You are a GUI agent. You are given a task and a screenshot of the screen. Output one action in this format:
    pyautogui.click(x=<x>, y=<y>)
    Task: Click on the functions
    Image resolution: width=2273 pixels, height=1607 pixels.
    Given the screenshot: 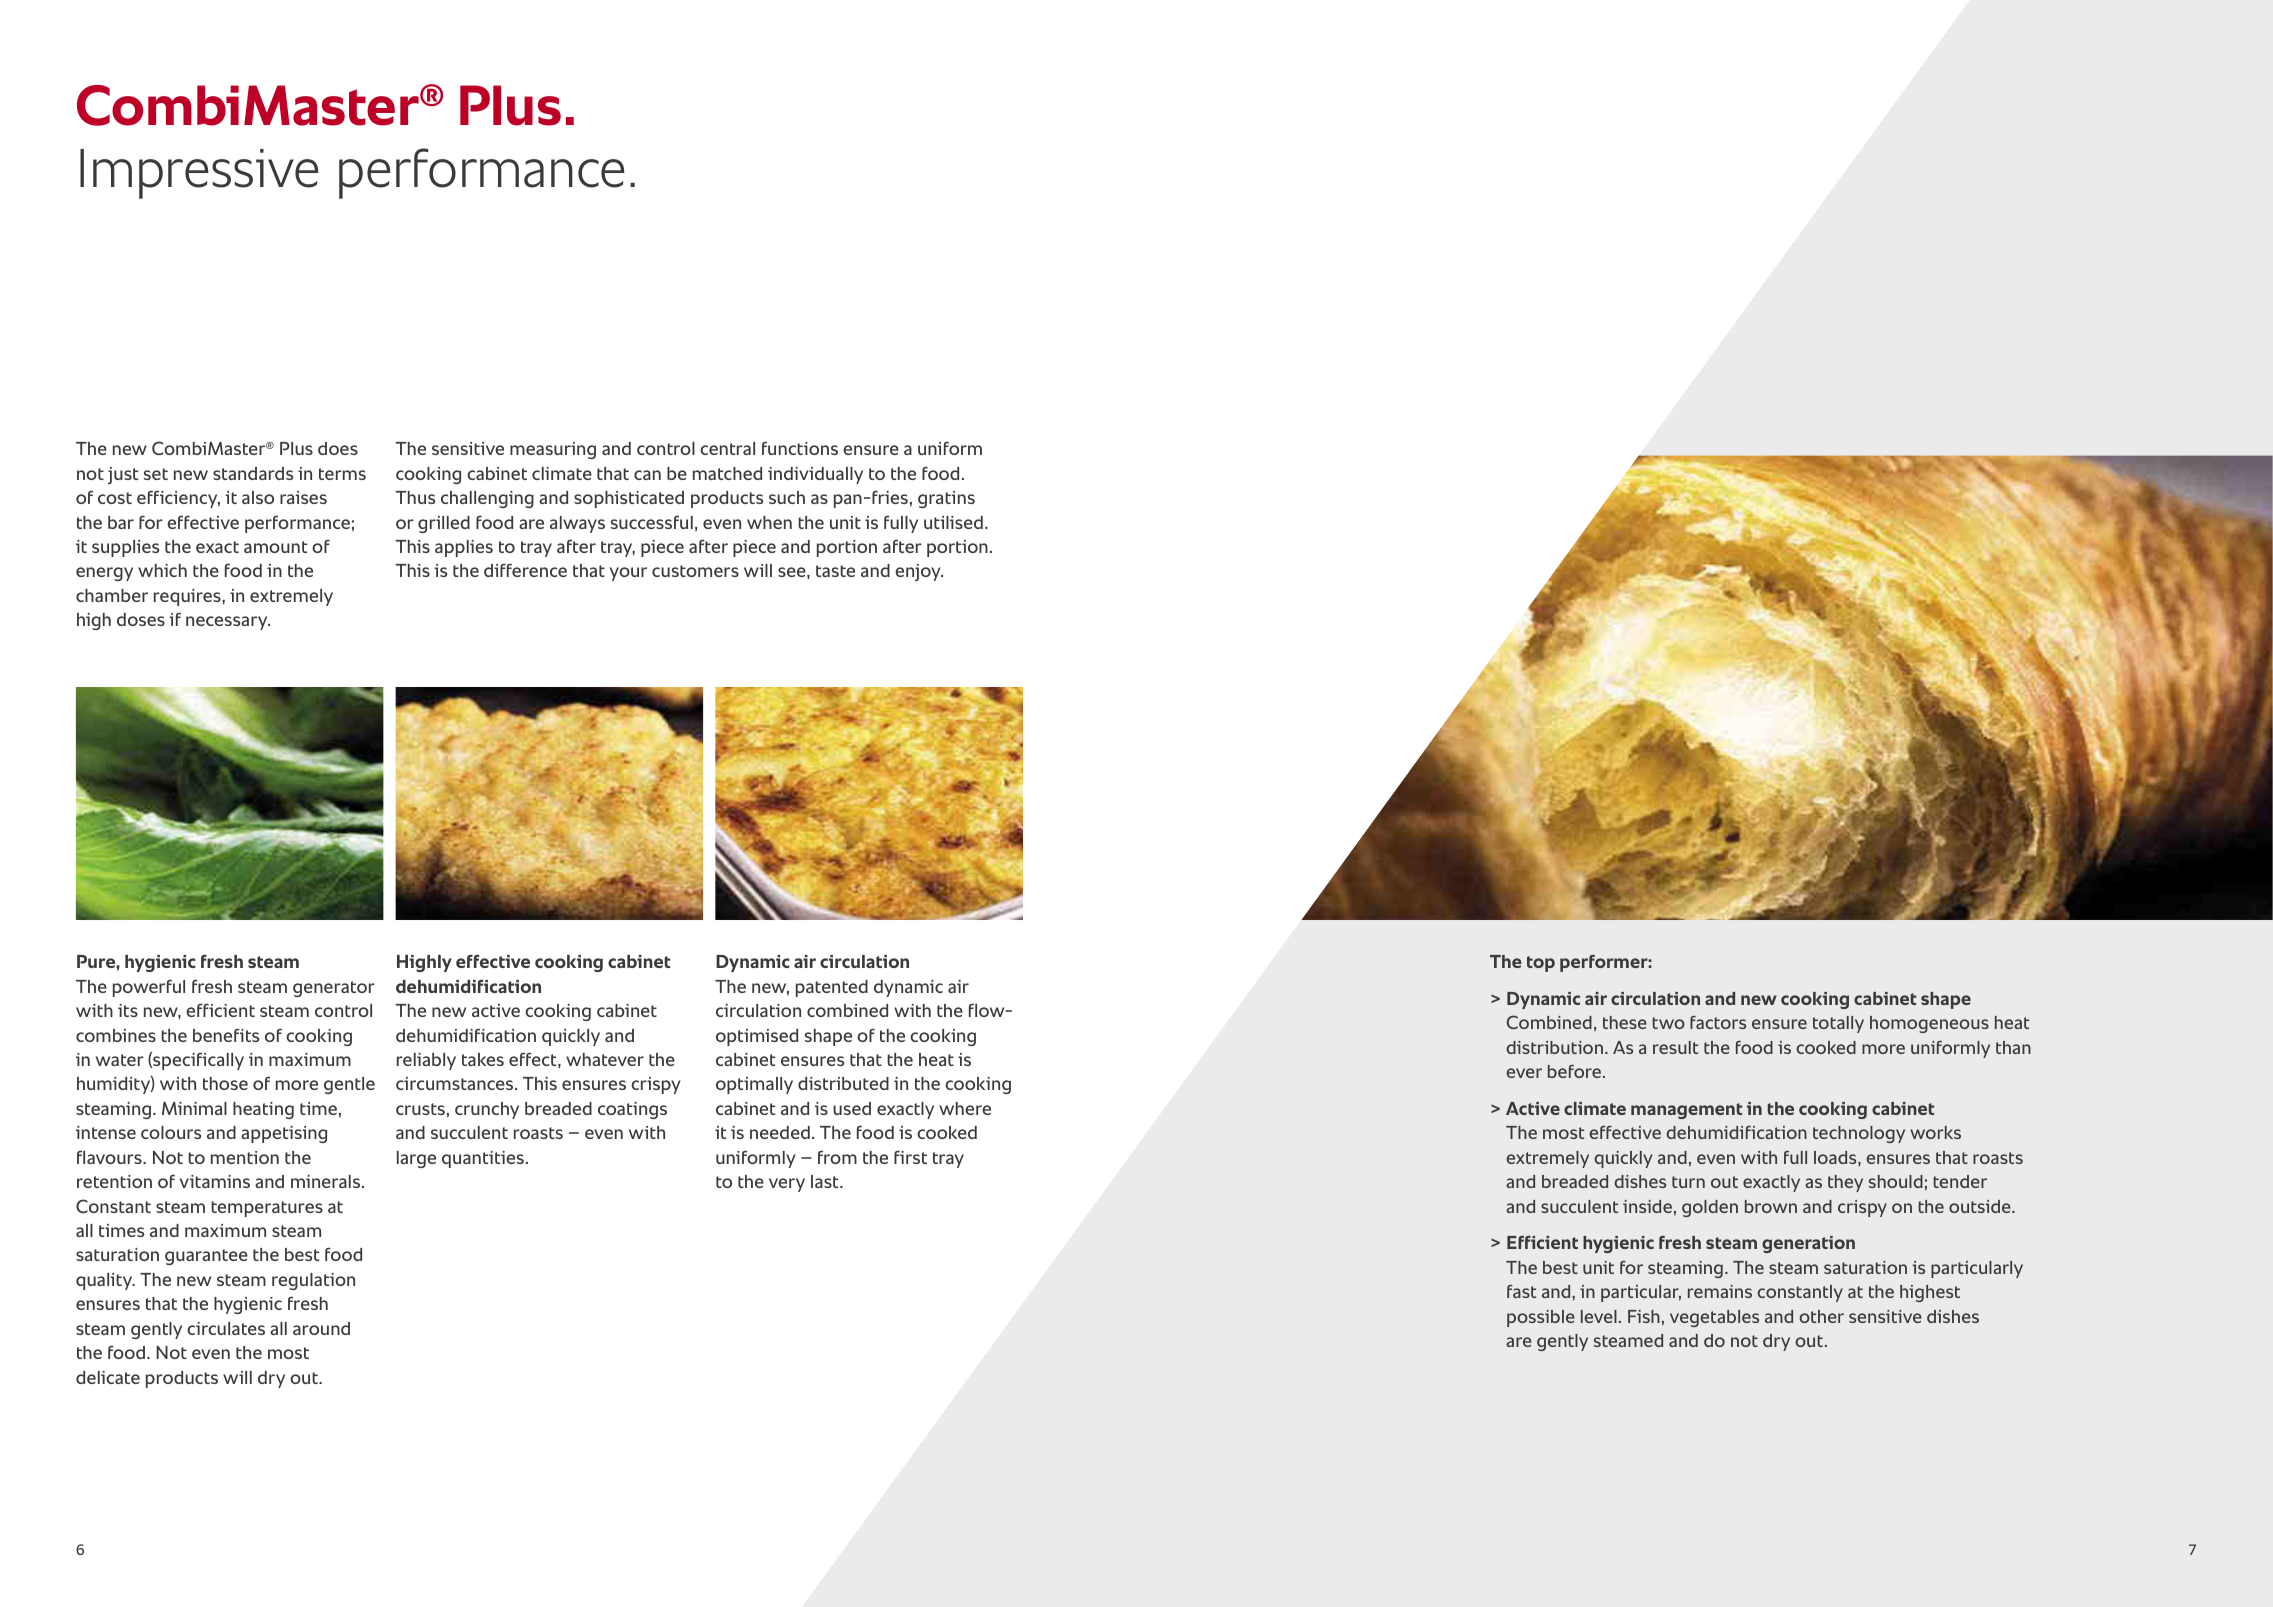 What is the action you would take?
    pyautogui.click(x=800, y=448)
